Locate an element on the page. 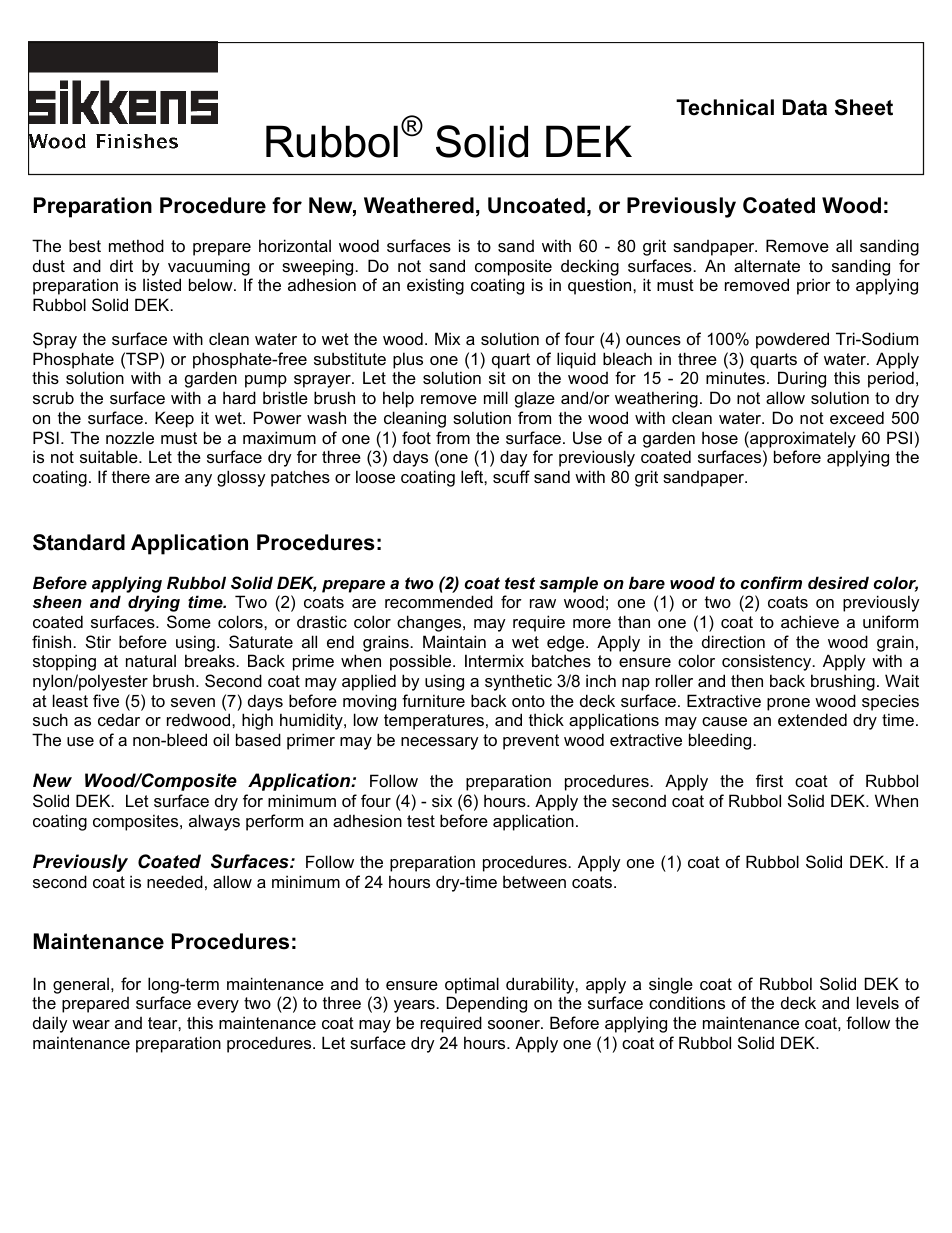  recommended is located at coordinates (439, 601).
